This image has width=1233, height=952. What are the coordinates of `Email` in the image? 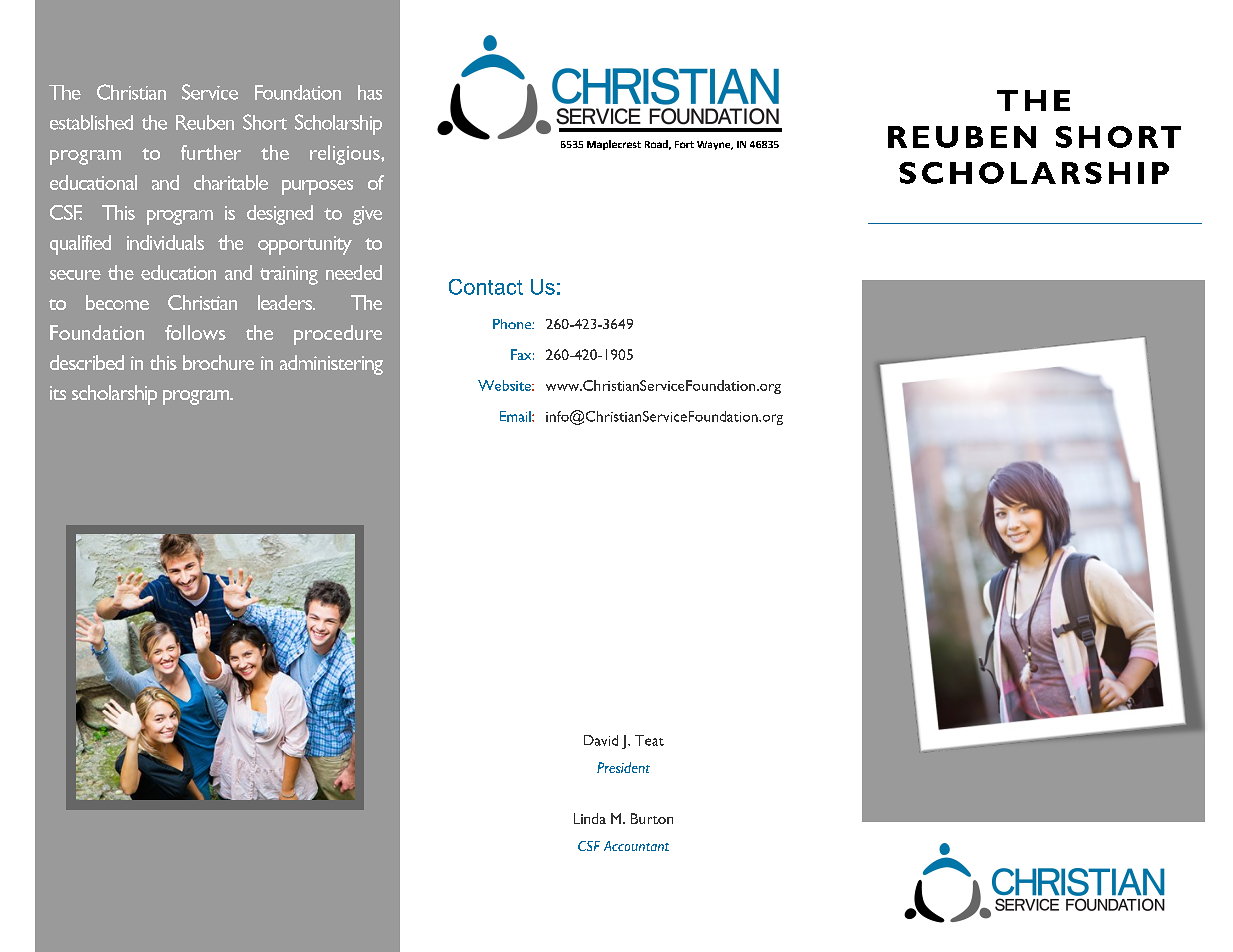 It's located at (516, 416).
